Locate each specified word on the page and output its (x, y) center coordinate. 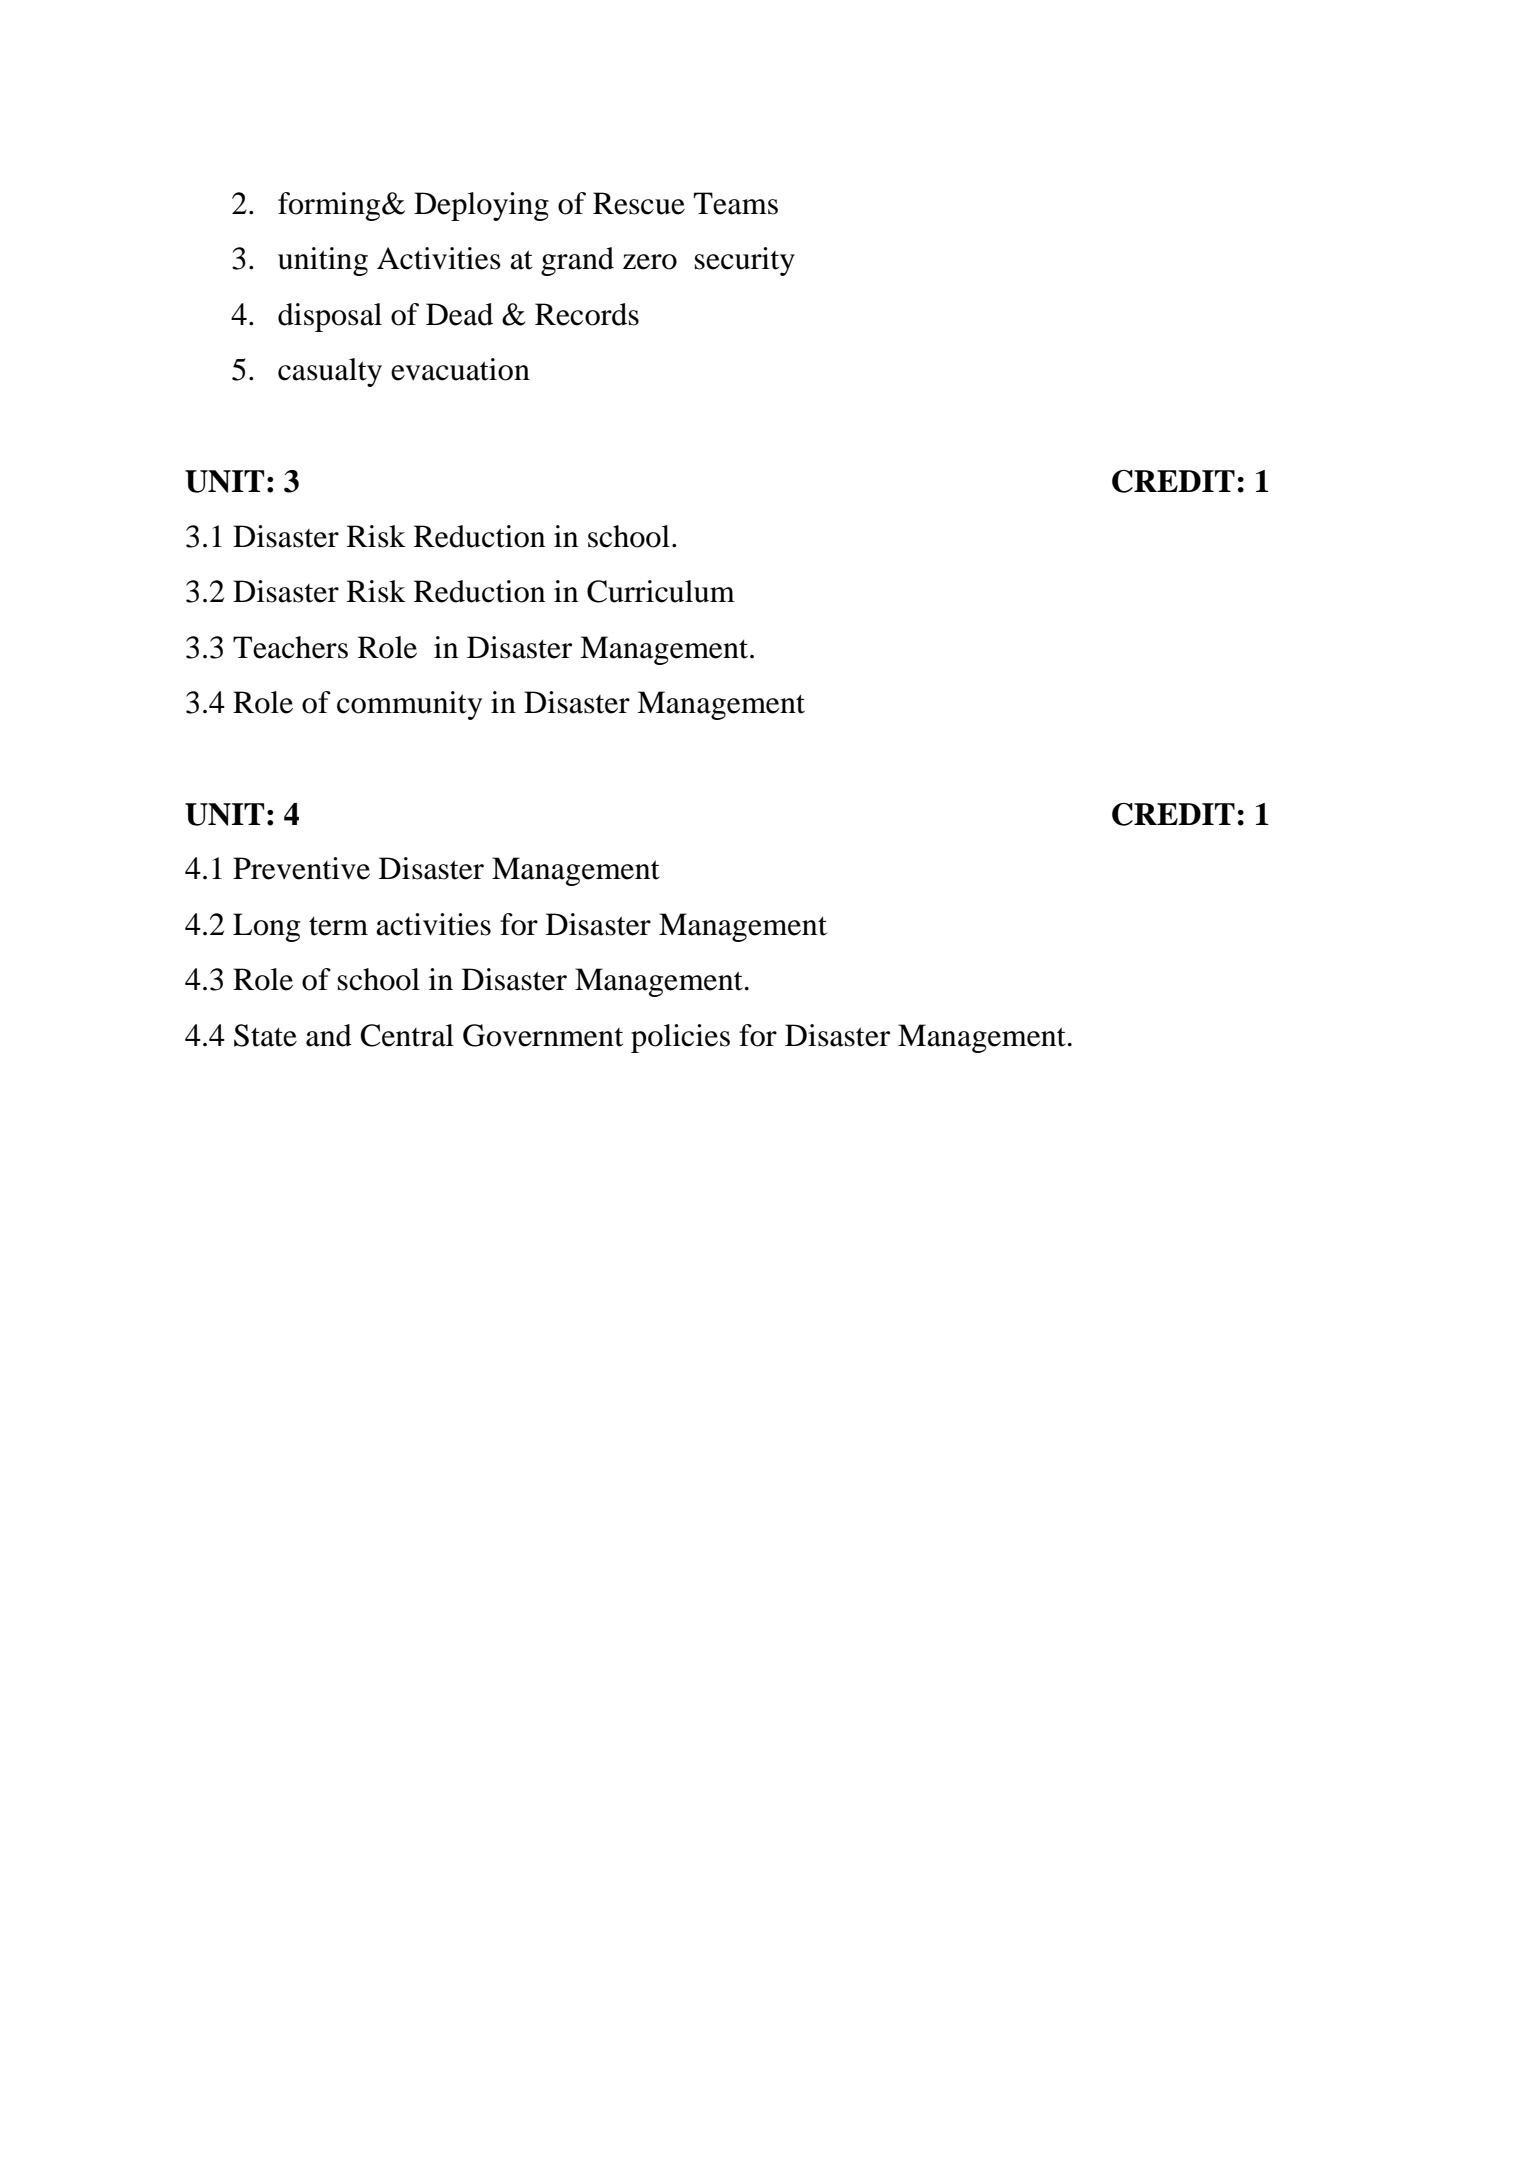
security (745, 261)
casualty (330, 372)
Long (266, 927)
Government (543, 1035)
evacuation (460, 369)
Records (587, 314)
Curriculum (661, 591)
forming (330, 206)
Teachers (290, 647)
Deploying (481, 206)
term (338, 926)
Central (407, 1035)
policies (680, 1038)
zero (650, 262)
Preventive (301, 868)
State (265, 1035)
